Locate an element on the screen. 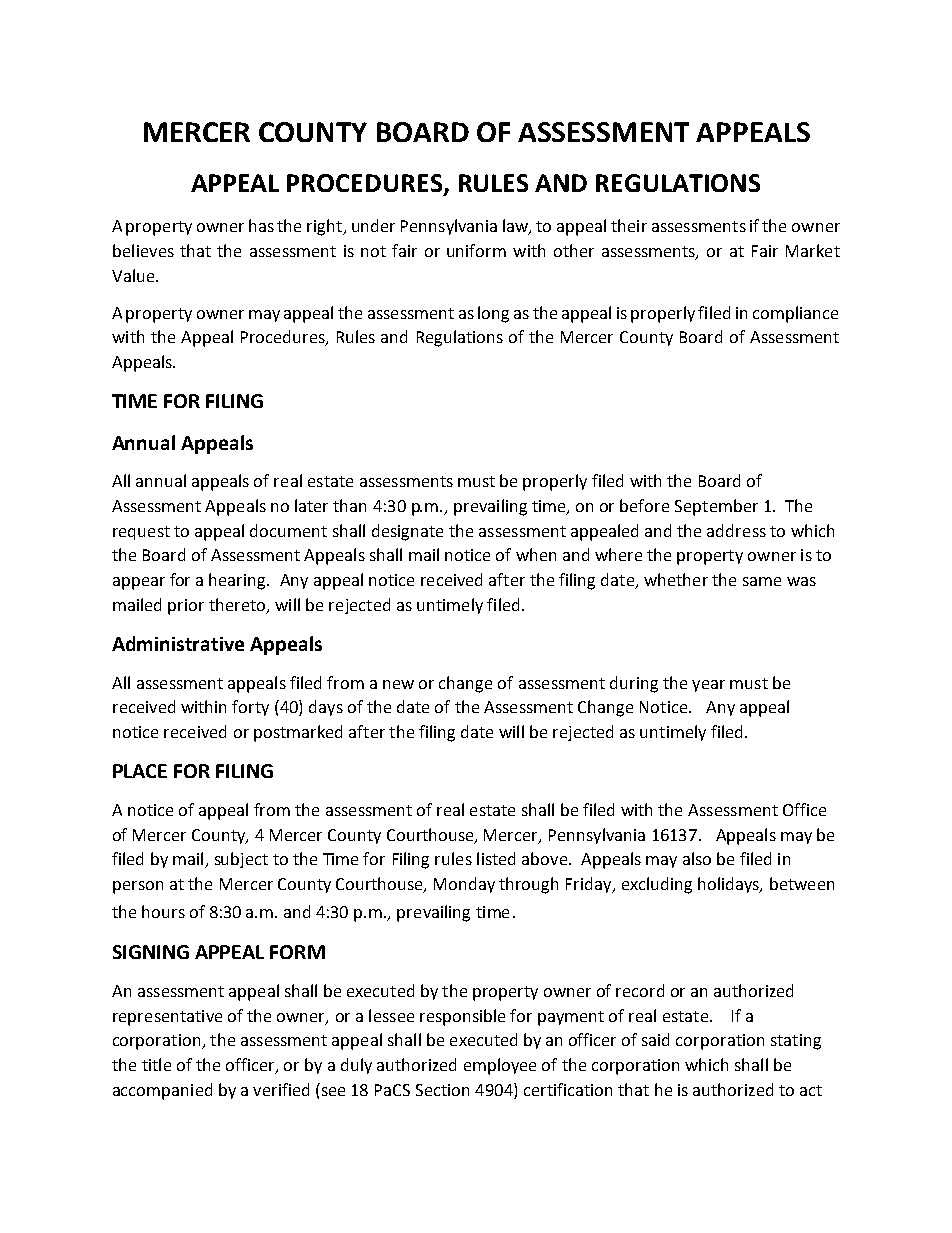  Administrative is located at coordinates (178, 643).
